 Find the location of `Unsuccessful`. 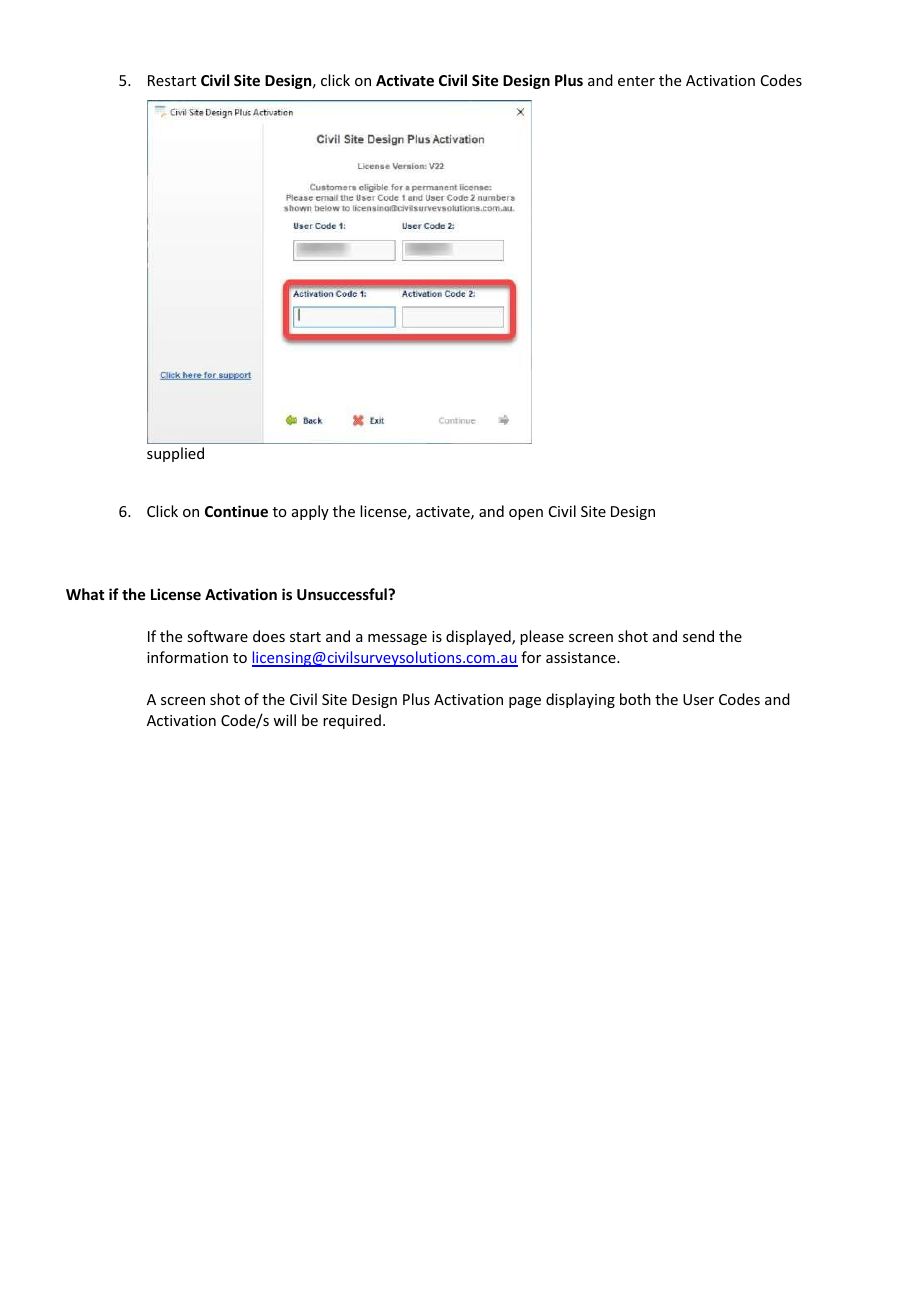

Unsuccessful is located at coordinates (343, 594).
